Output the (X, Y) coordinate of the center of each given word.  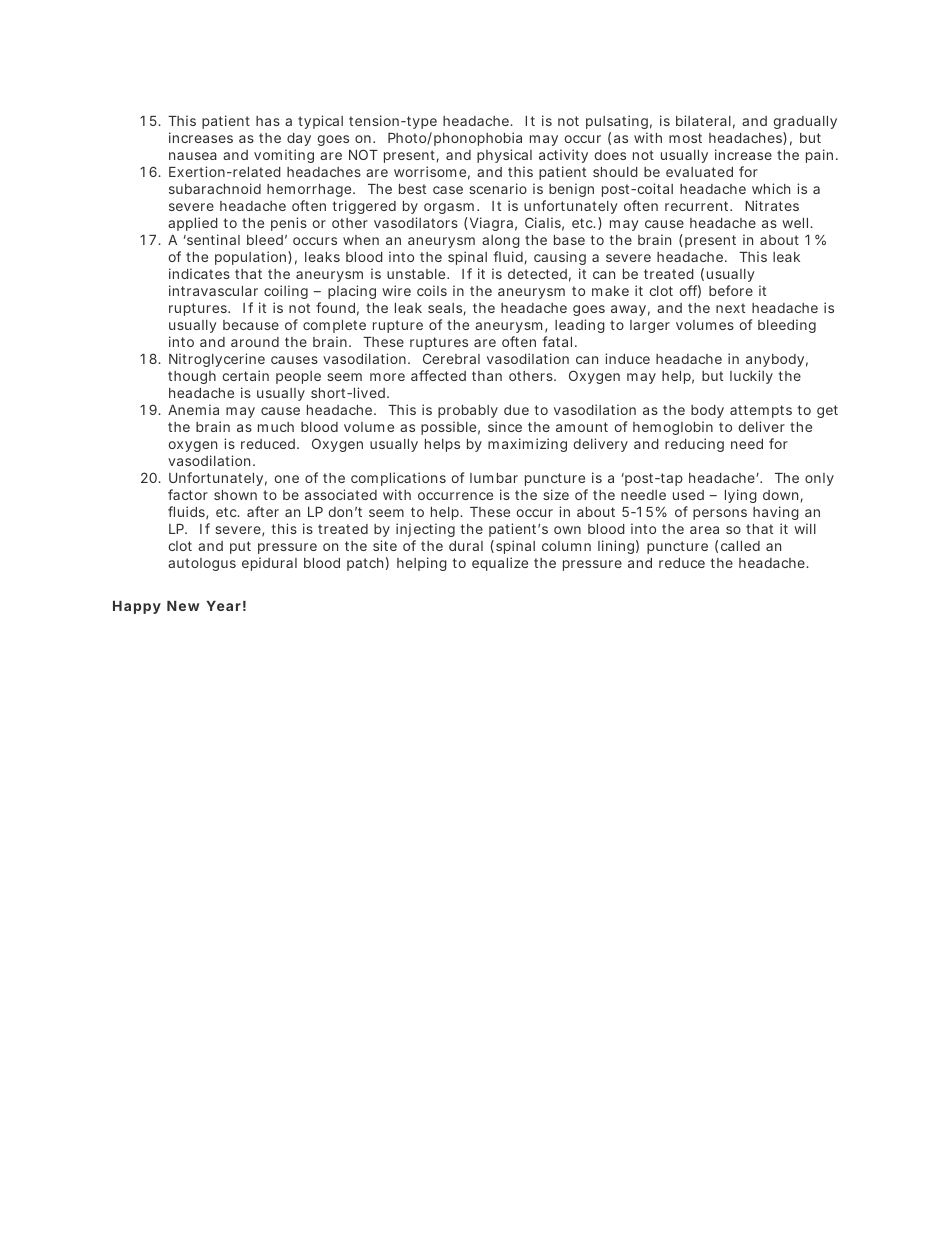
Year (223, 606)
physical (504, 156)
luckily (751, 377)
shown (235, 495)
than (487, 376)
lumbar (494, 478)
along (501, 241)
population (252, 258)
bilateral (703, 120)
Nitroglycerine (217, 360)
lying (741, 496)
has (268, 121)
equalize (500, 564)
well (796, 223)
